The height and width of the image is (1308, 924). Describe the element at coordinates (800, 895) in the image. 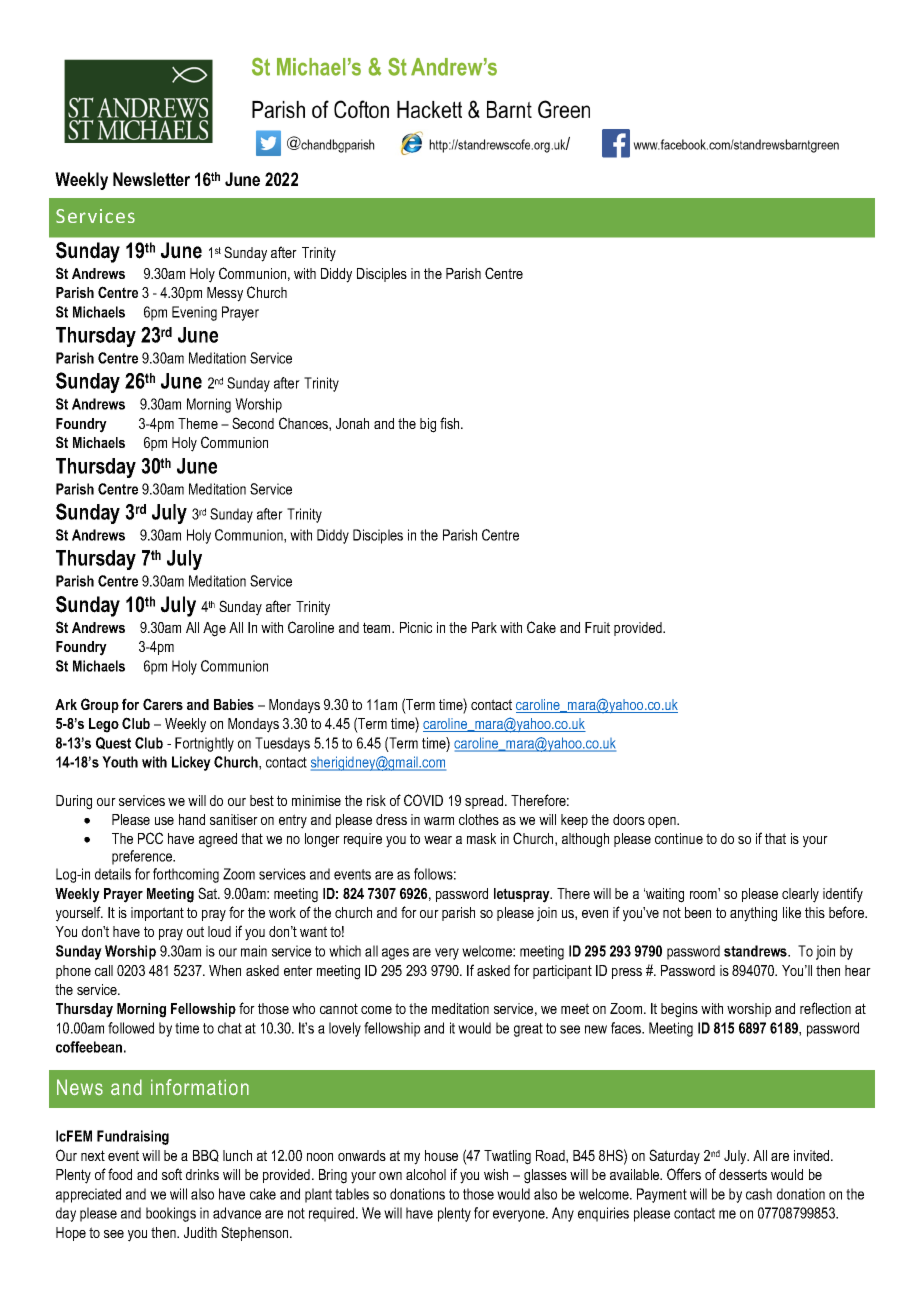

I see `clearly` at that location.
